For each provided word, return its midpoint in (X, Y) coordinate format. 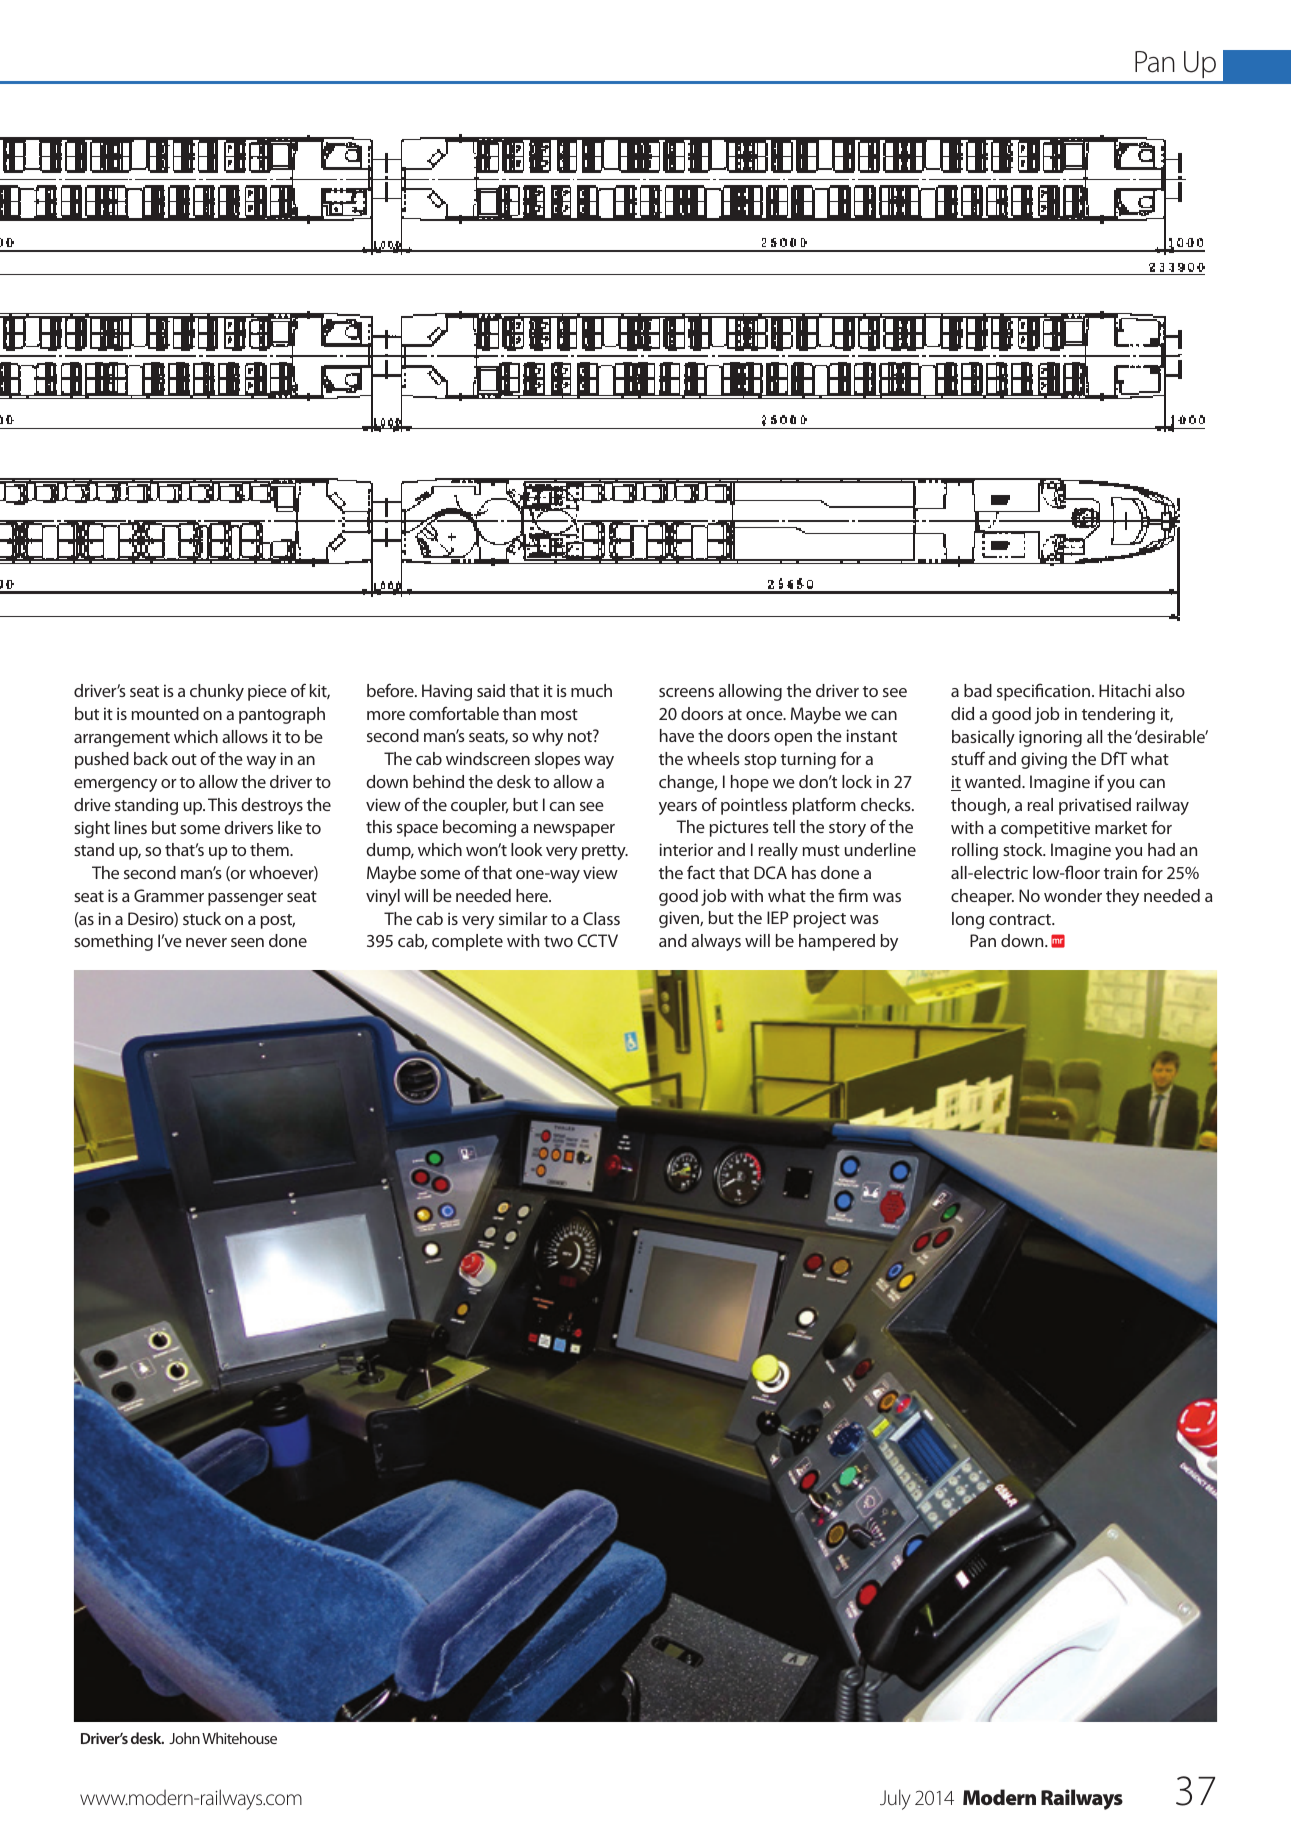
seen (247, 942)
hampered (837, 942)
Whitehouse (239, 1738)
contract (1021, 919)
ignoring (1050, 738)
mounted (165, 713)
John (184, 1738)
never (206, 942)
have (677, 735)
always (716, 942)
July (895, 1799)
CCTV (597, 940)
